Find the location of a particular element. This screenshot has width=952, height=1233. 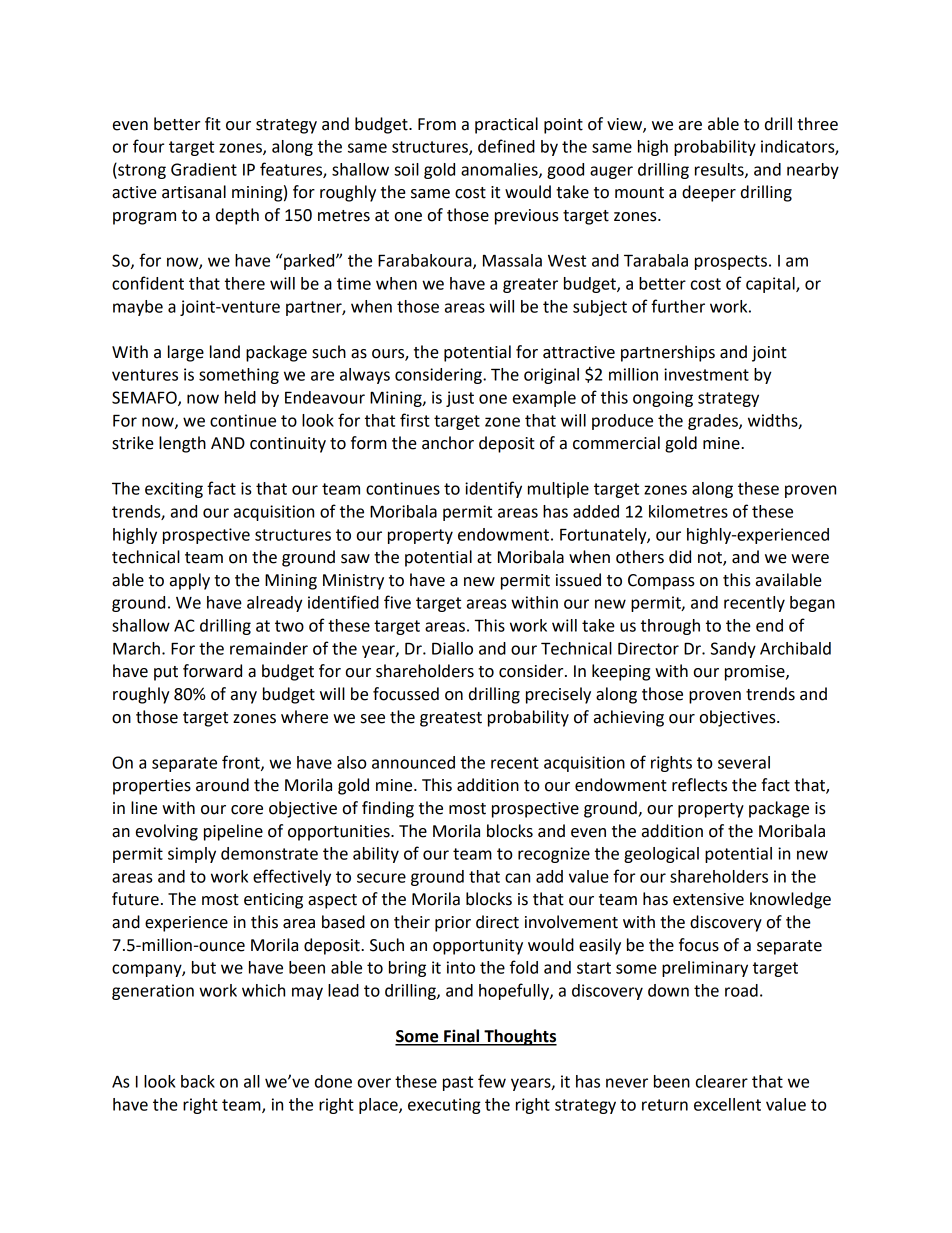

five is located at coordinates (397, 602).
